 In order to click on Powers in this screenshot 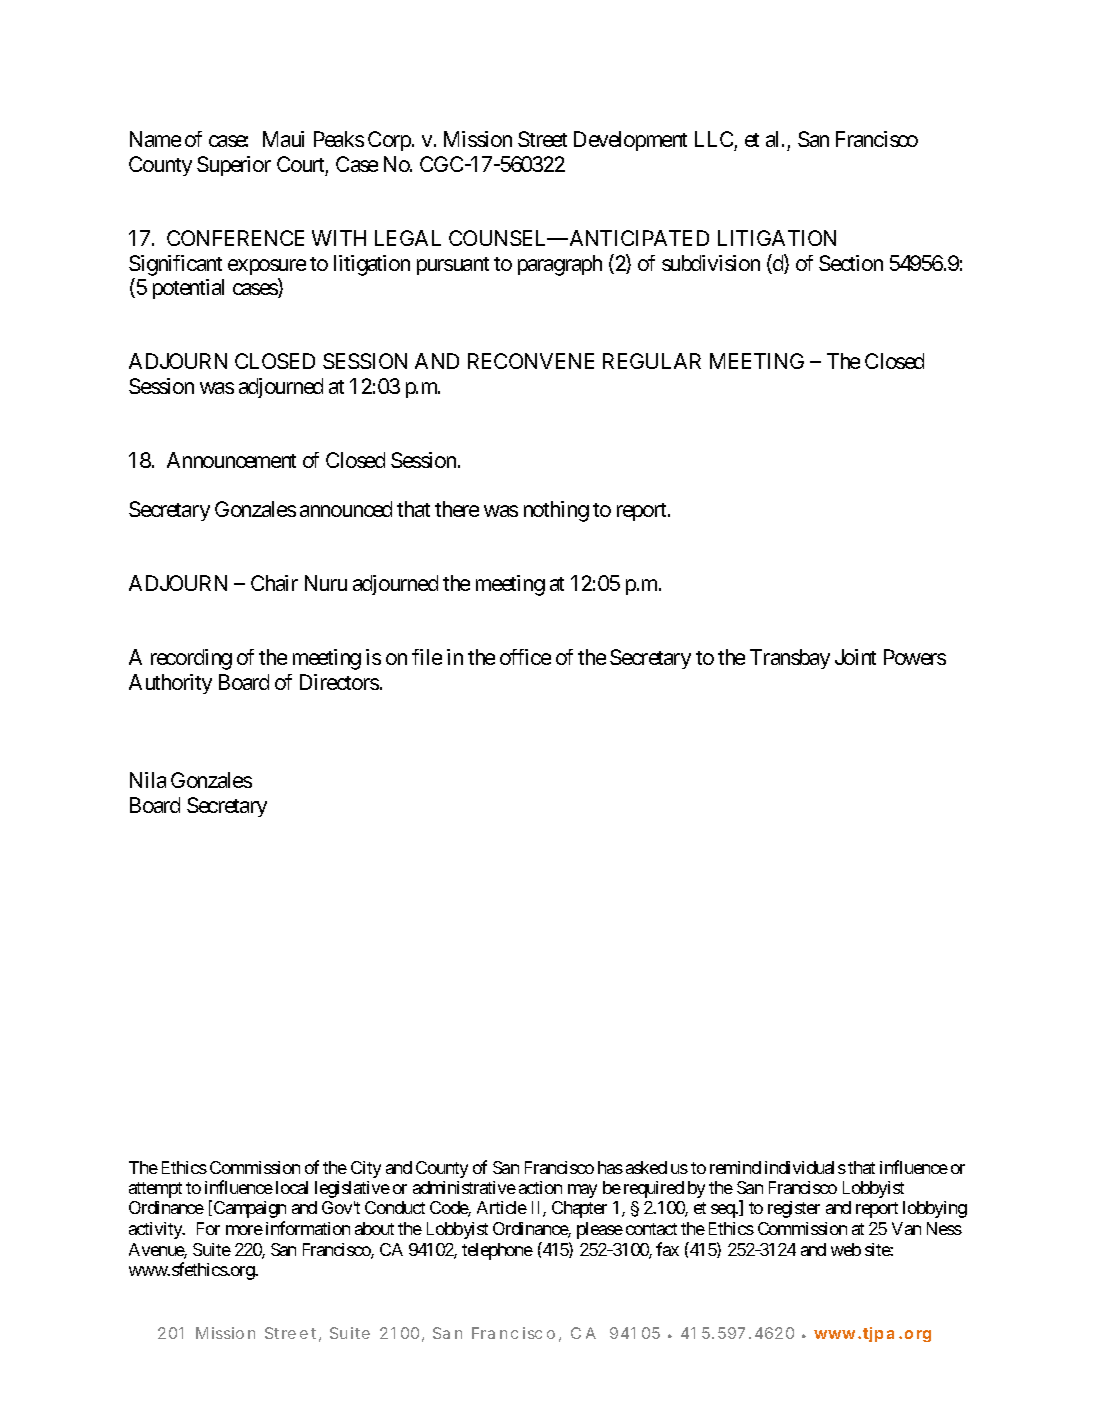, I will do `click(915, 657)`.
